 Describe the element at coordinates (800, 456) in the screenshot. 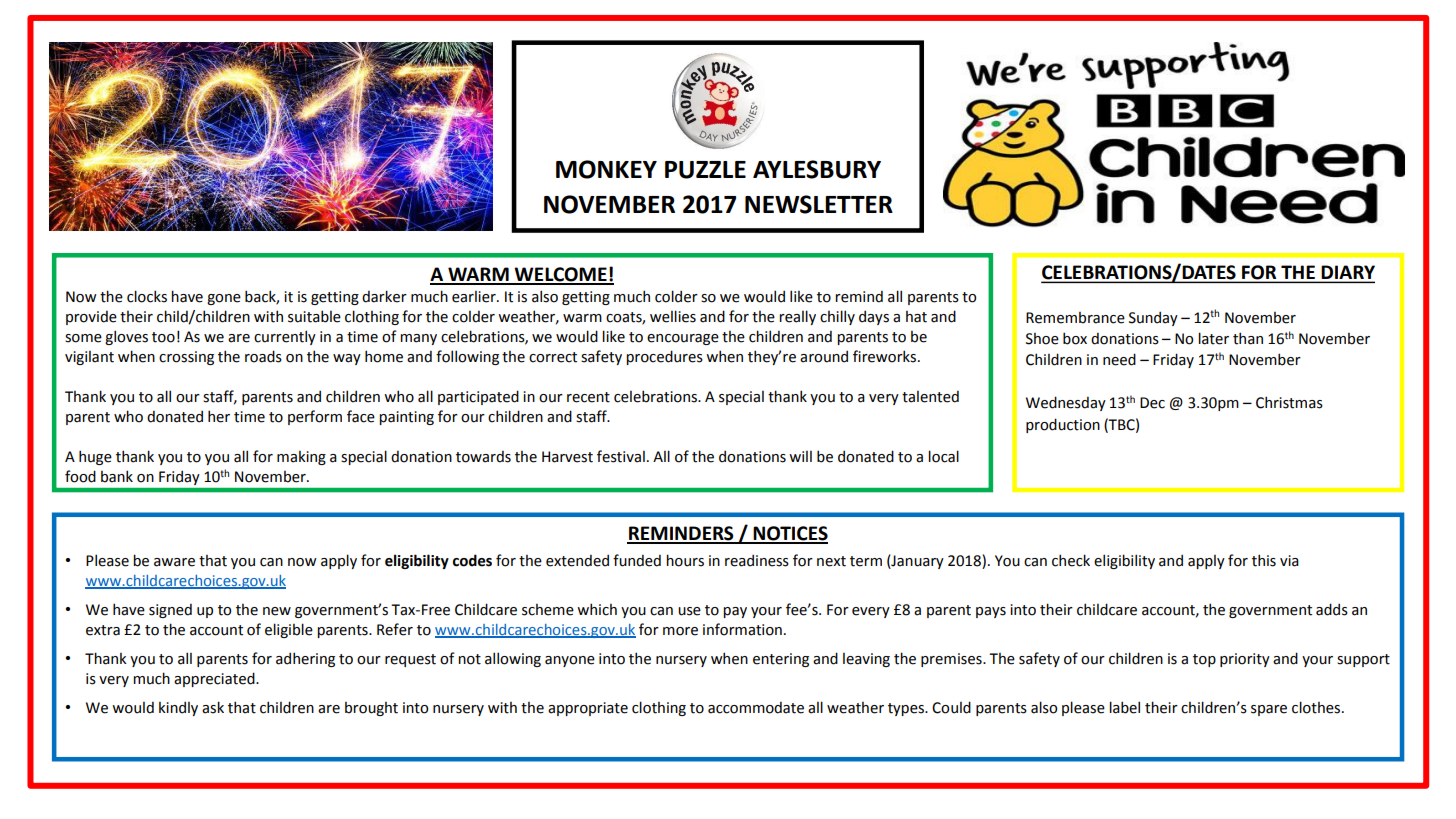

I see `will` at that location.
